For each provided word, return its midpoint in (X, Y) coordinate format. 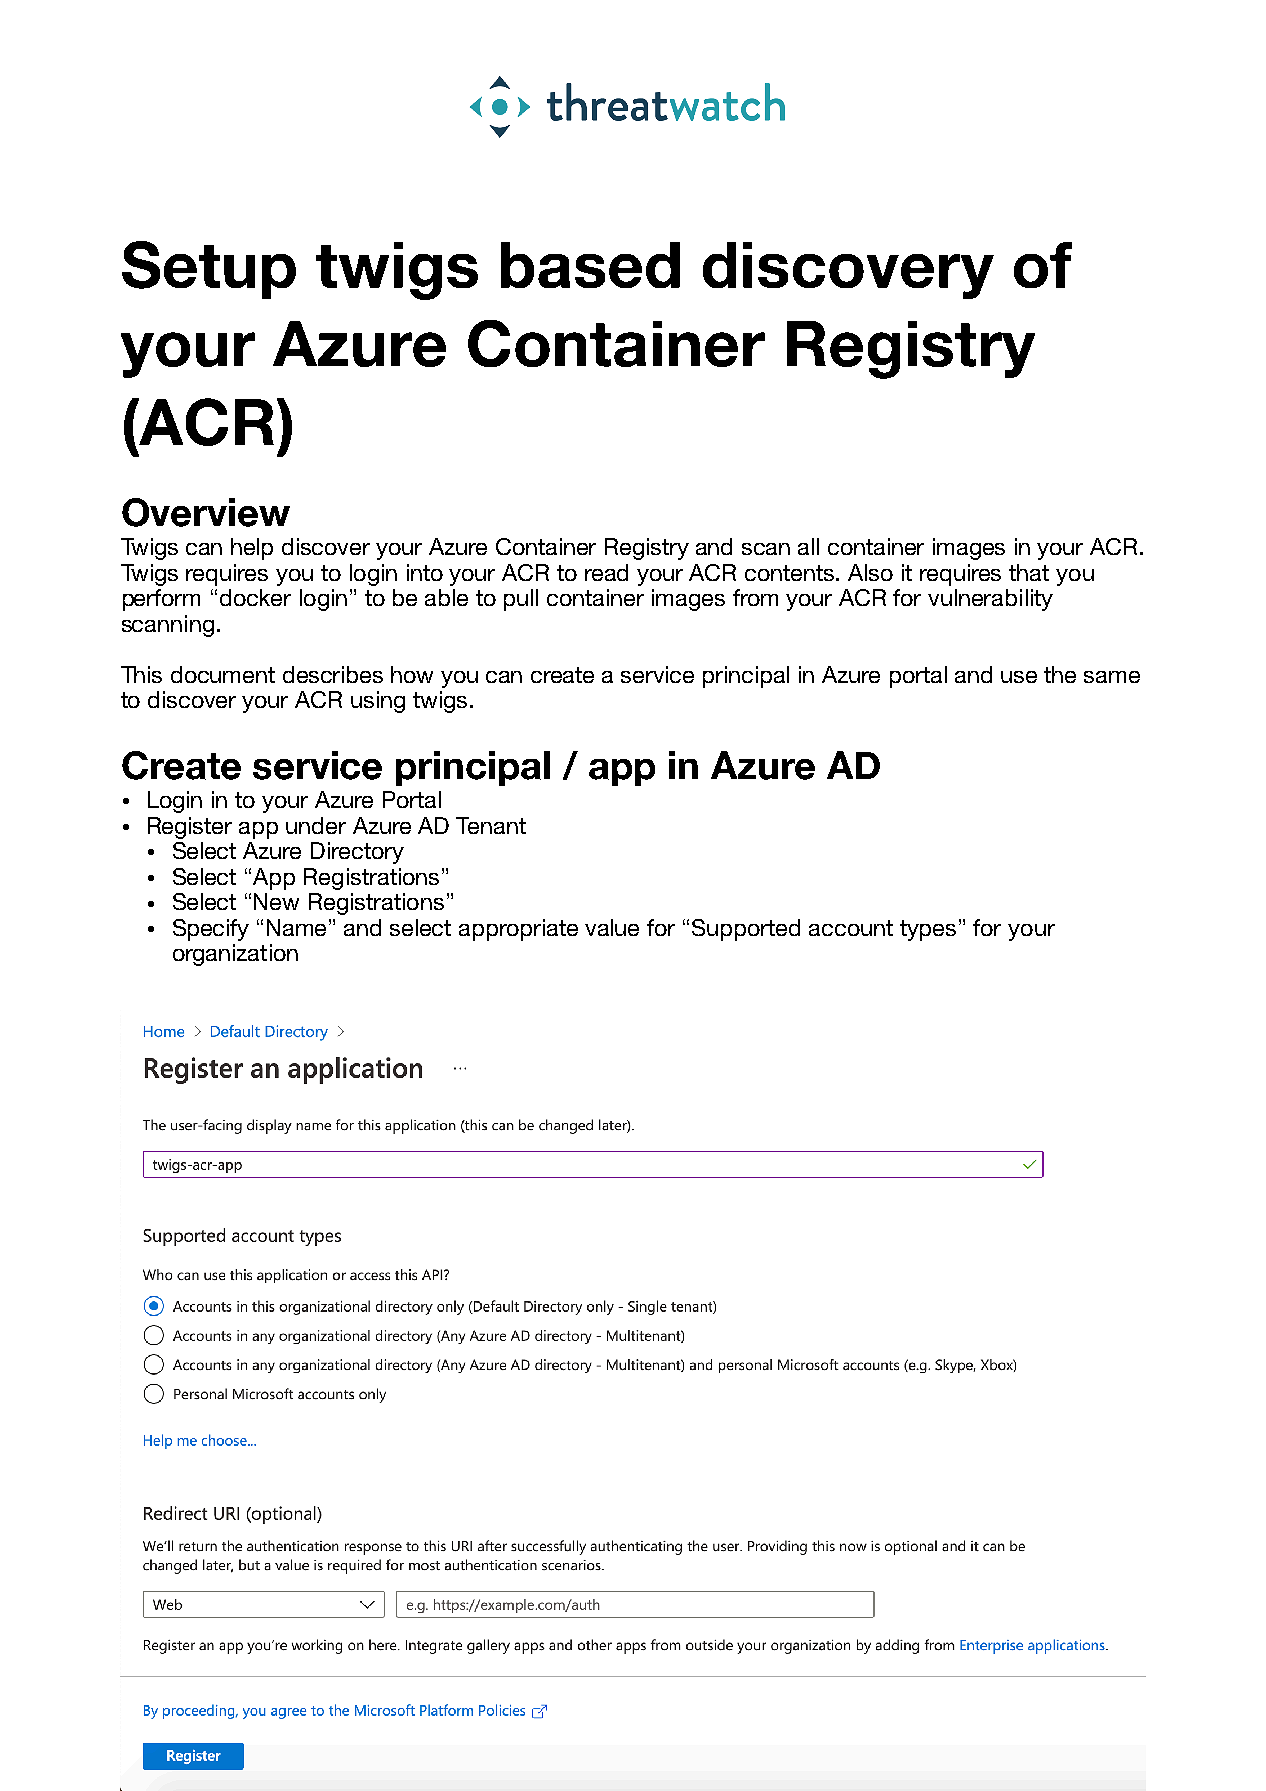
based (590, 265)
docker (255, 597)
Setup (209, 270)
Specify (211, 930)
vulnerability (990, 600)
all (808, 546)
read (606, 572)
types (928, 930)
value (612, 927)
